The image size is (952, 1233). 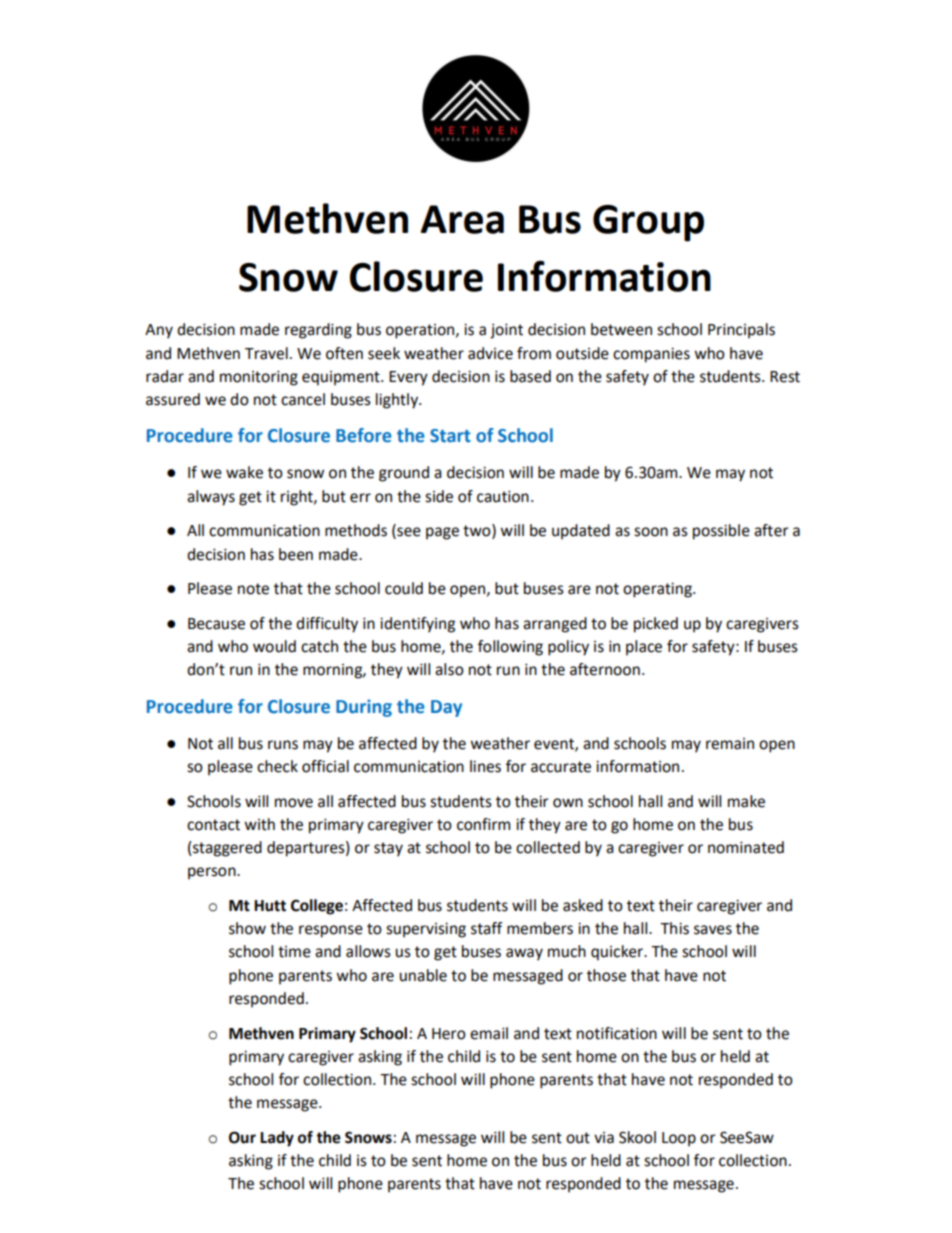 What do you see at coordinates (242, 1137) in the screenshot?
I see `Our` at bounding box center [242, 1137].
